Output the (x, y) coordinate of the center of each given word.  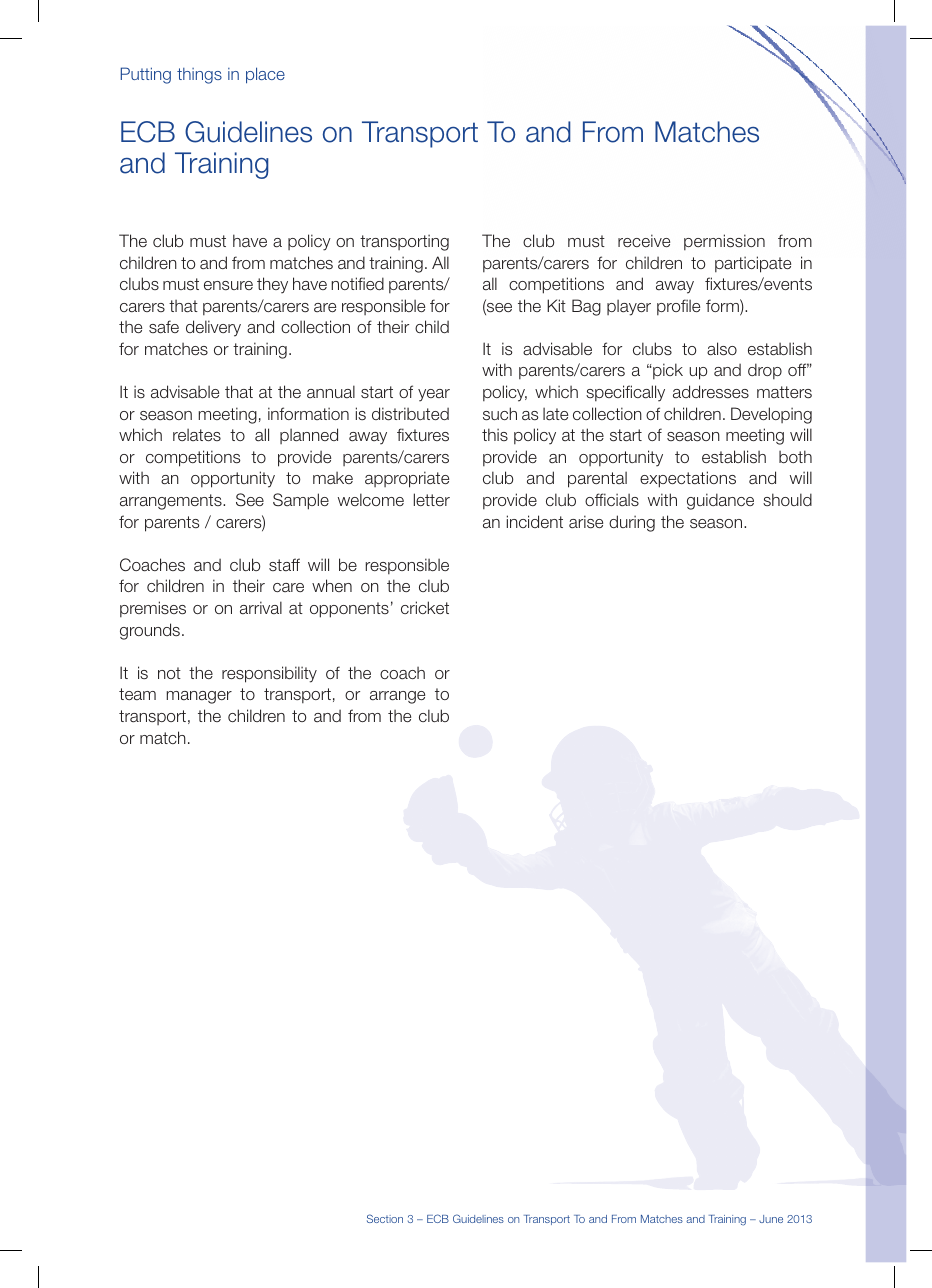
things (199, 76)
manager (199, 697)
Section (385, 1218)
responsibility (269, 674)
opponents (349, 610)
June (771, 1219)
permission (724, 242)
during (632, 523)
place (265, 75)
